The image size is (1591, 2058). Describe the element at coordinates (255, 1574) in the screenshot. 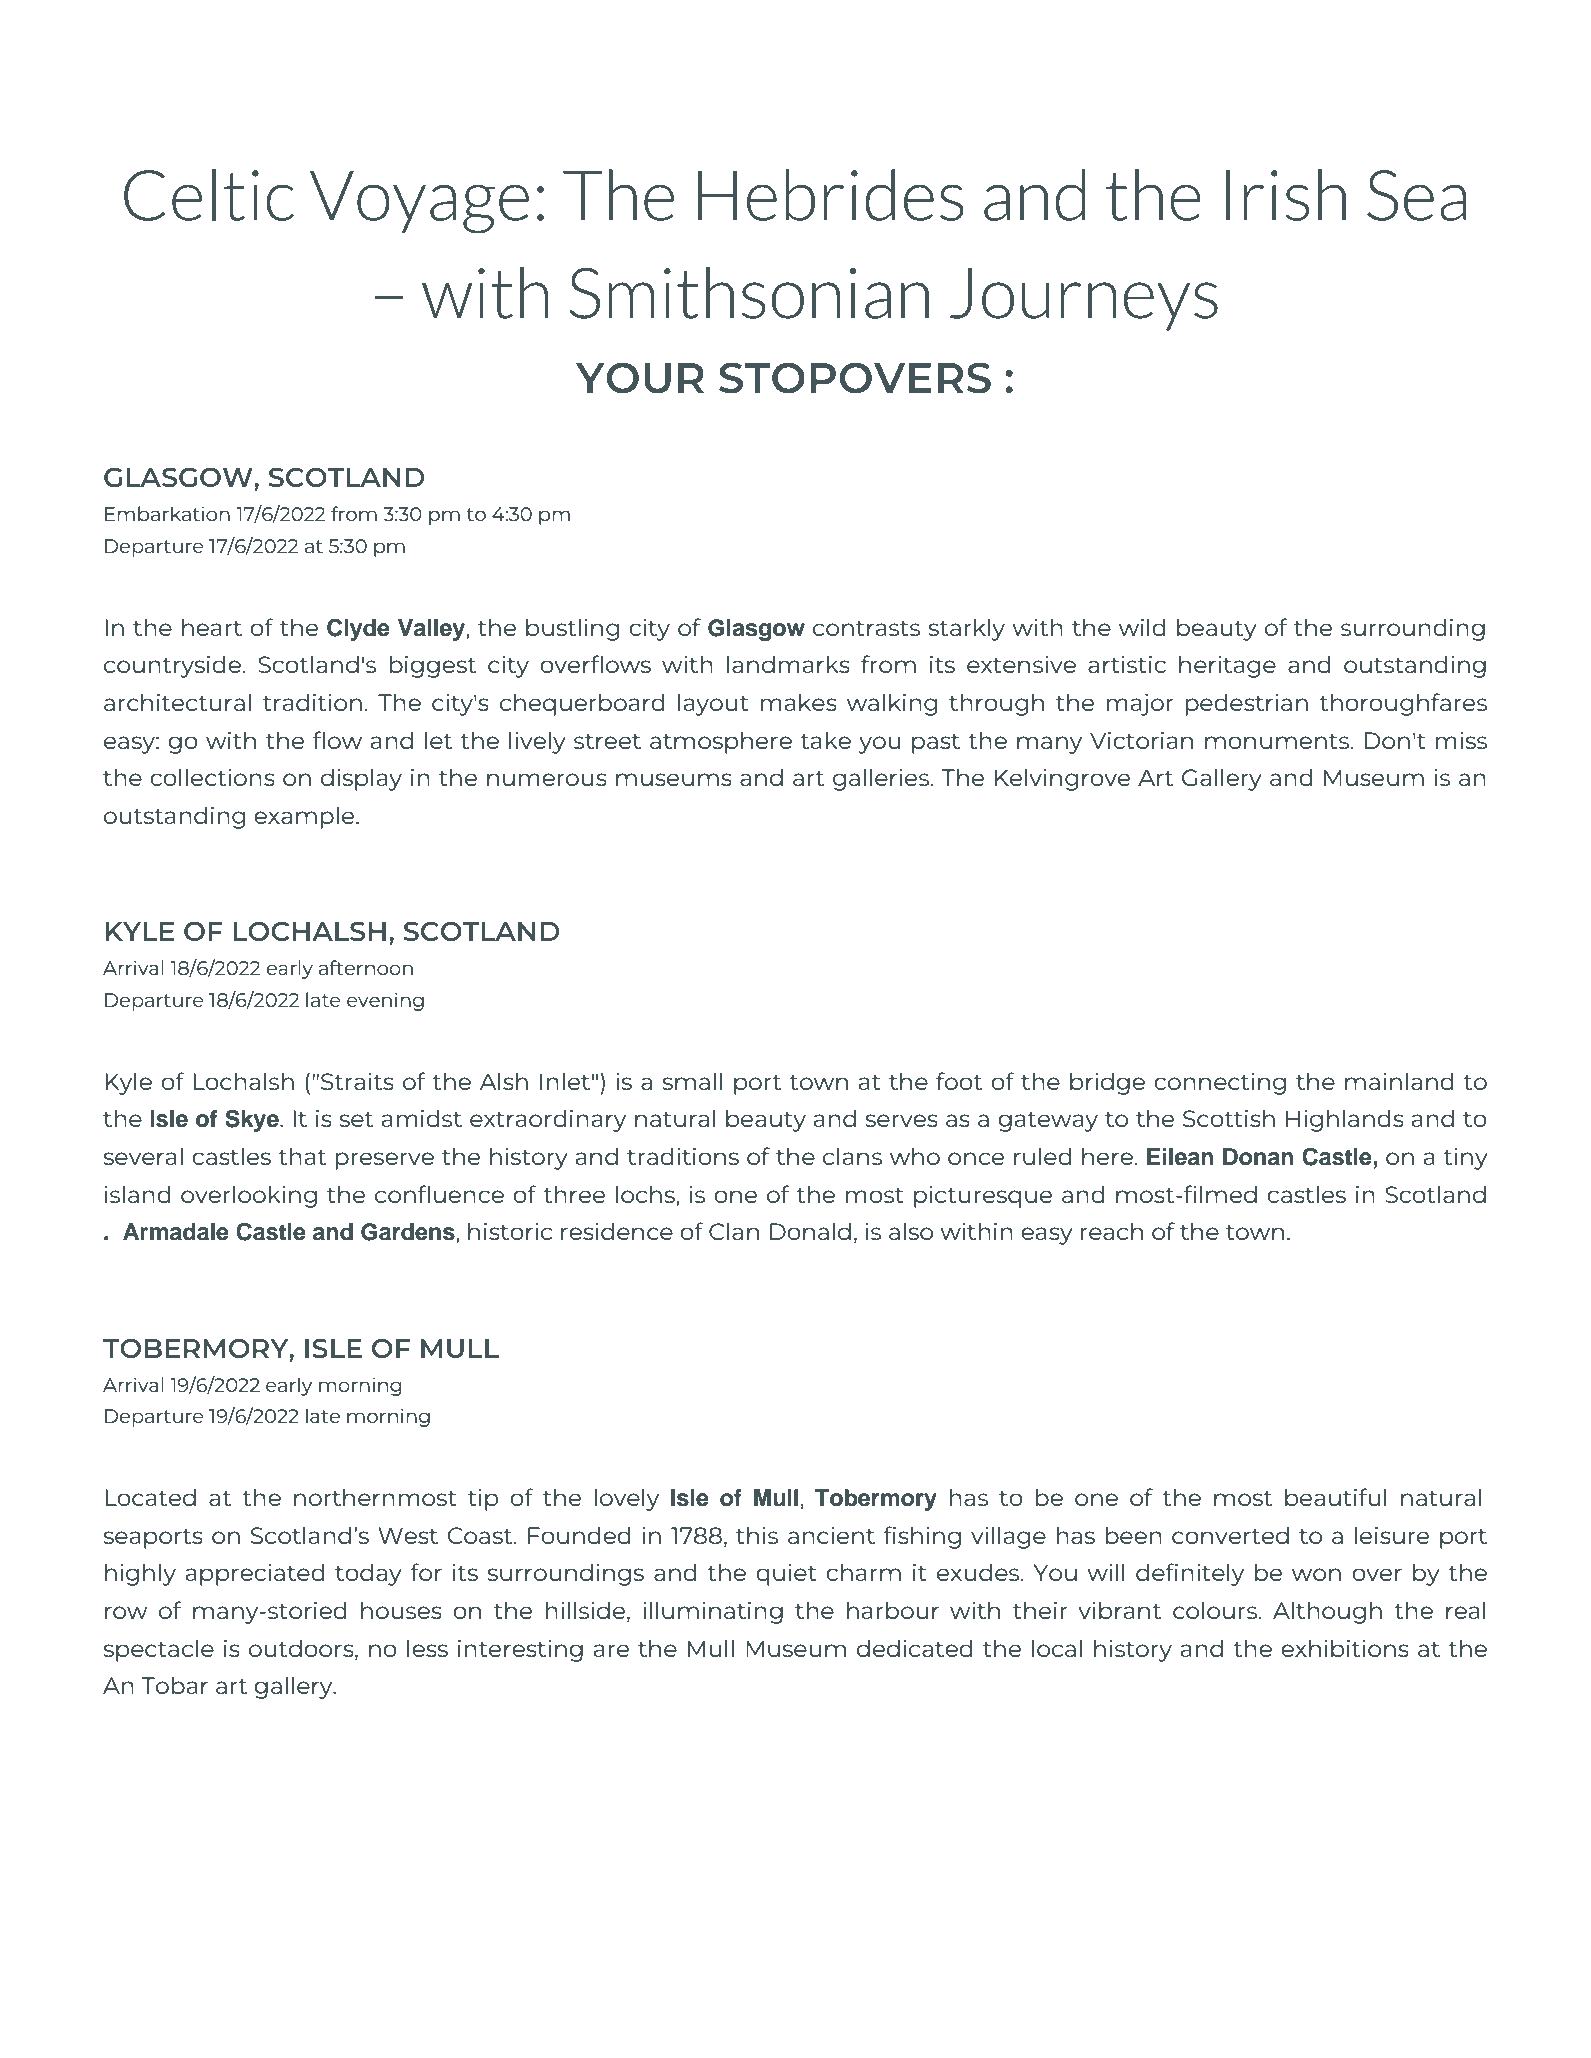

I see `appreciated` at that location.
